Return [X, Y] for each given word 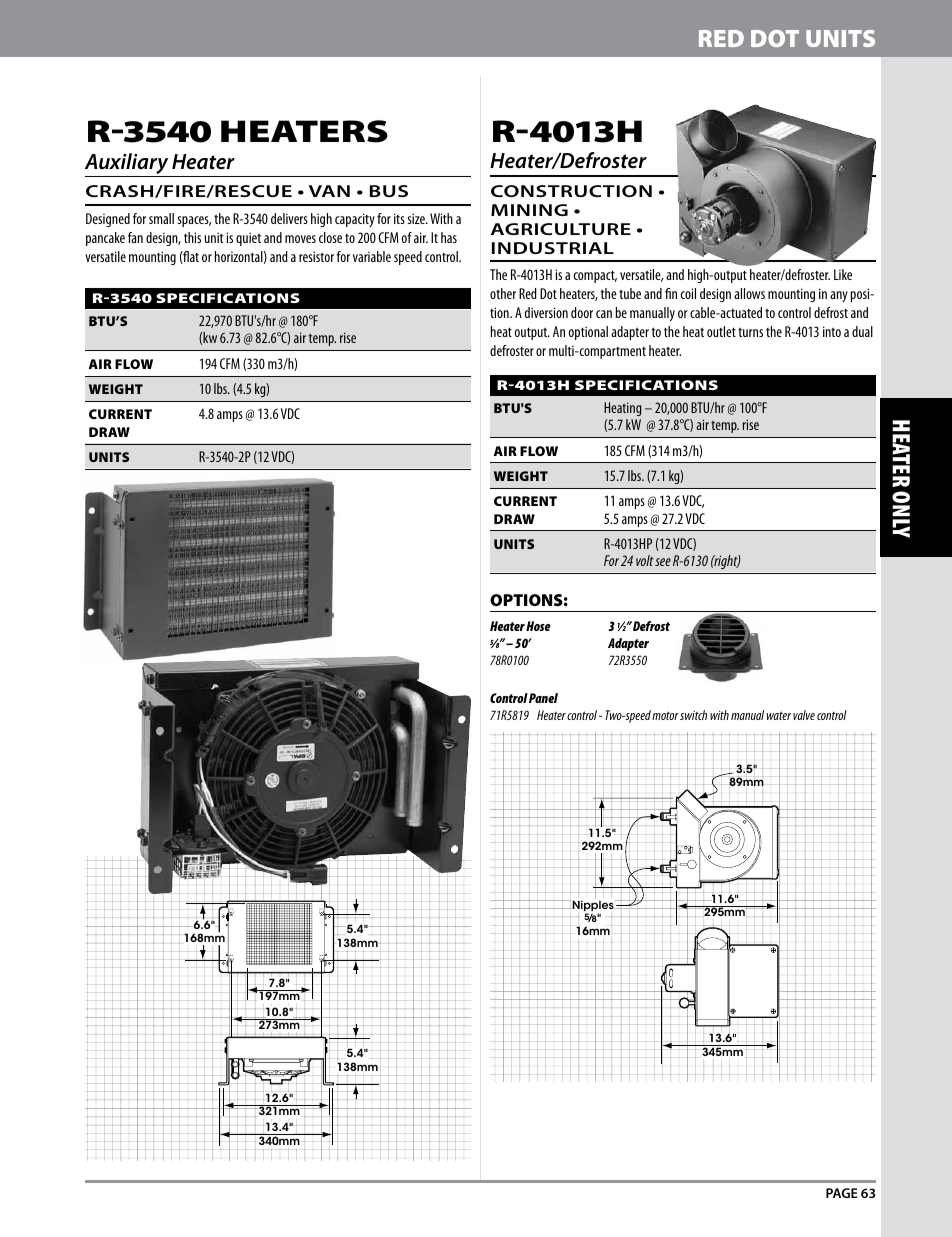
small [161, 218]
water [779, 715]
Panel [543, 698]
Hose [538, 626]
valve [804, 715]
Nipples [593, 906]
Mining [529, 210]
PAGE [842, 1193]
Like [843, 274]
